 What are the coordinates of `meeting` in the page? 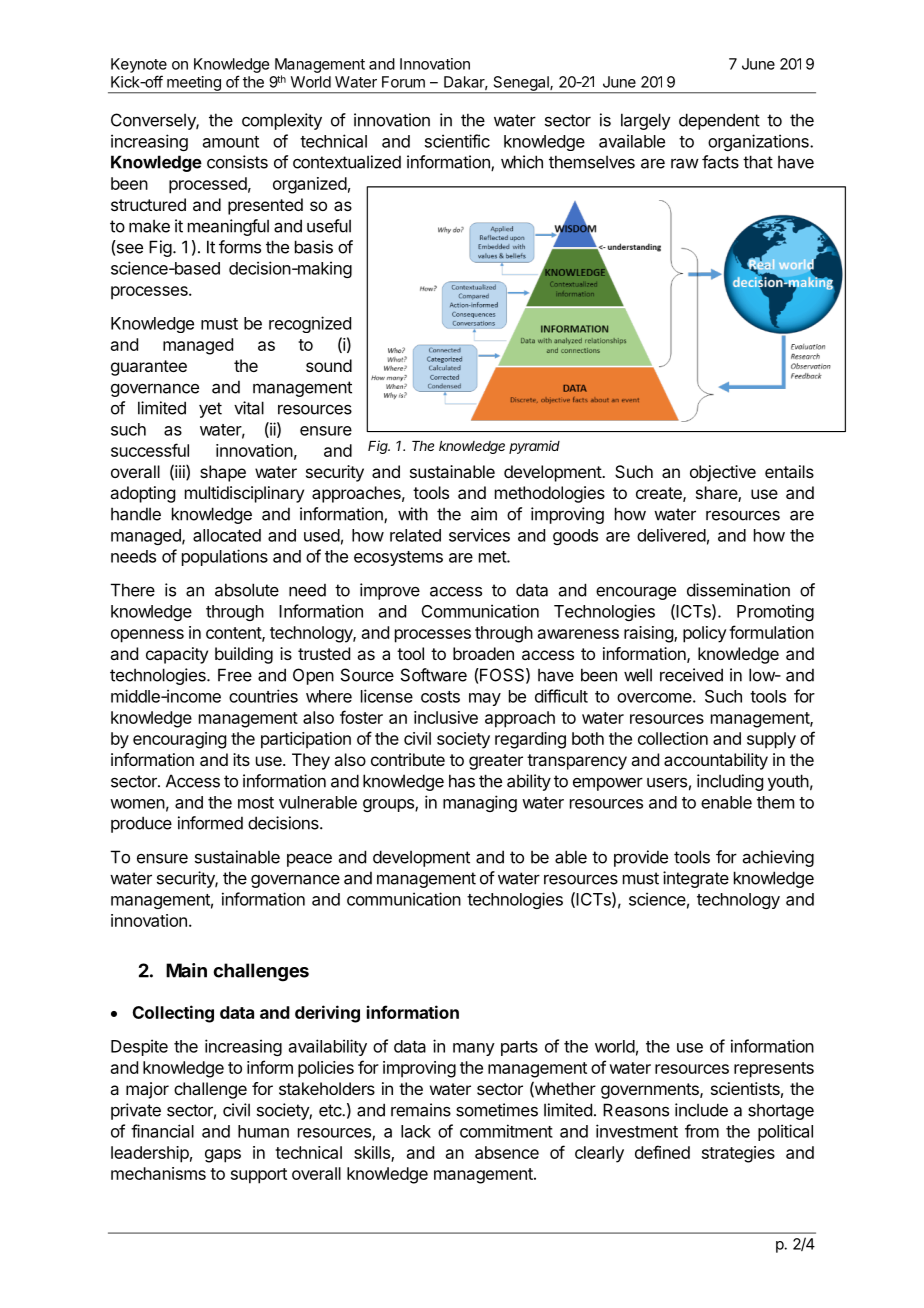 It's located at (194, 84).
